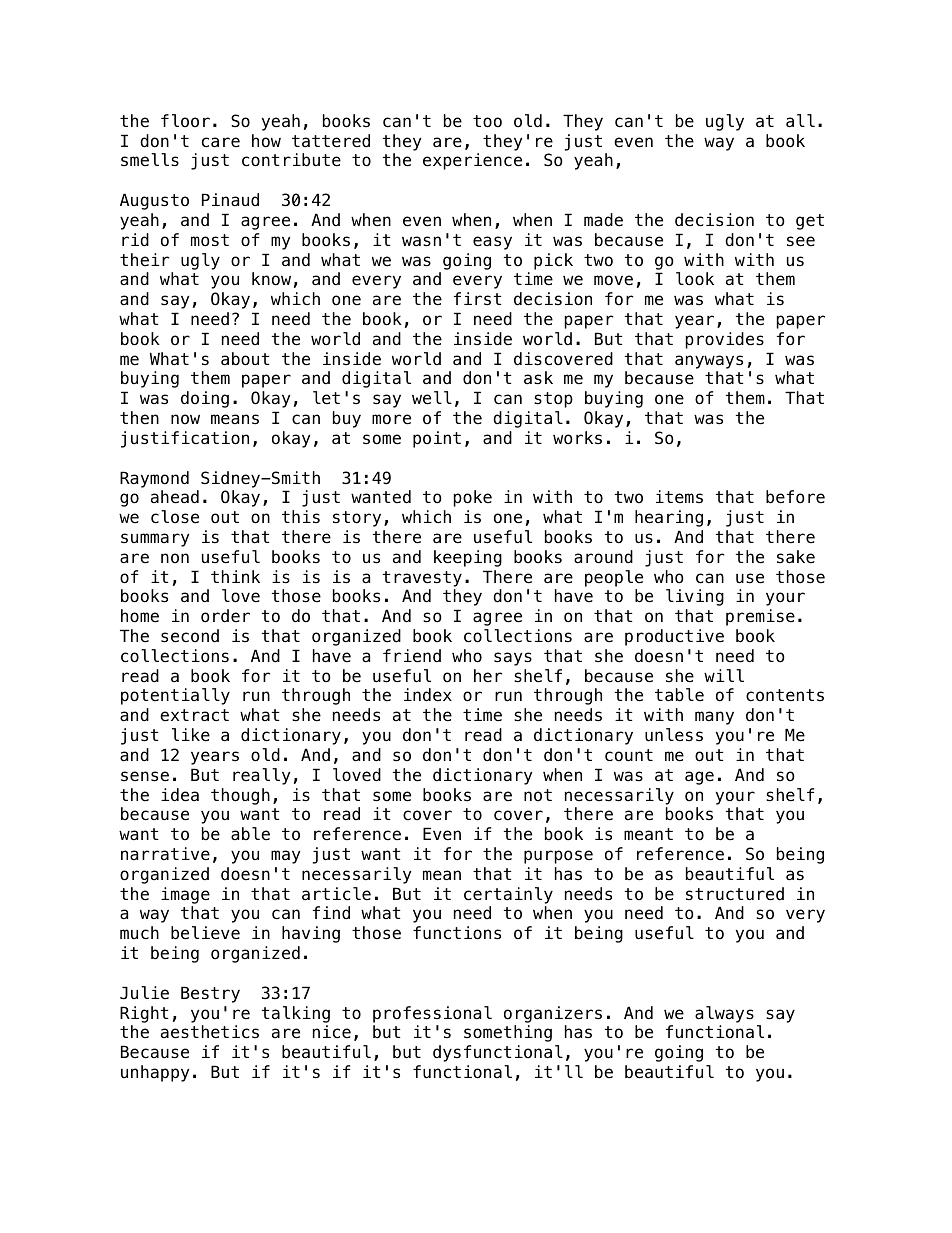 The height and width of the image is (1233, 952). Describe the element at coordinates (472, 161) in the image. I see `experience` at that location.
